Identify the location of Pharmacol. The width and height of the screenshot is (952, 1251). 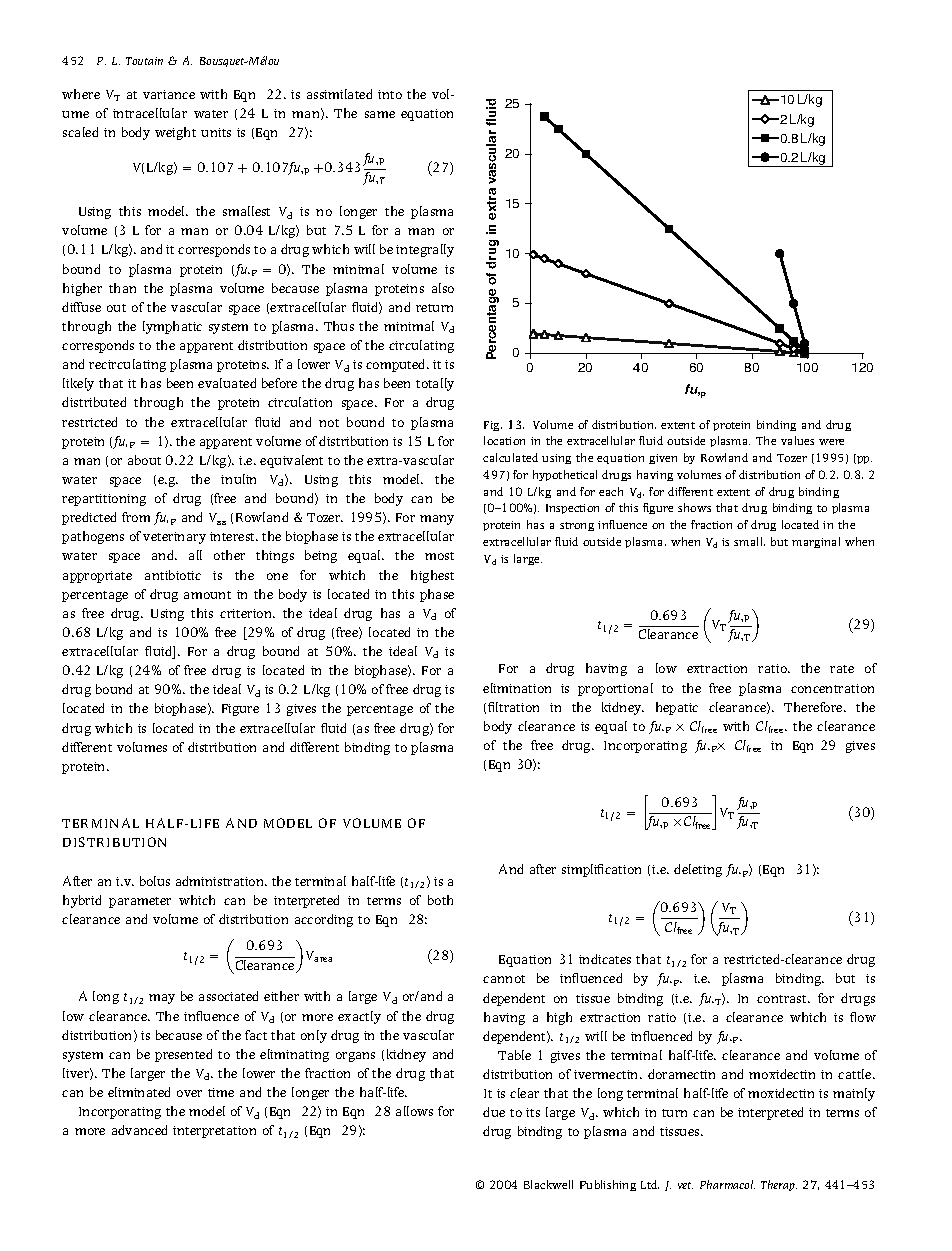
(727, 1184).
